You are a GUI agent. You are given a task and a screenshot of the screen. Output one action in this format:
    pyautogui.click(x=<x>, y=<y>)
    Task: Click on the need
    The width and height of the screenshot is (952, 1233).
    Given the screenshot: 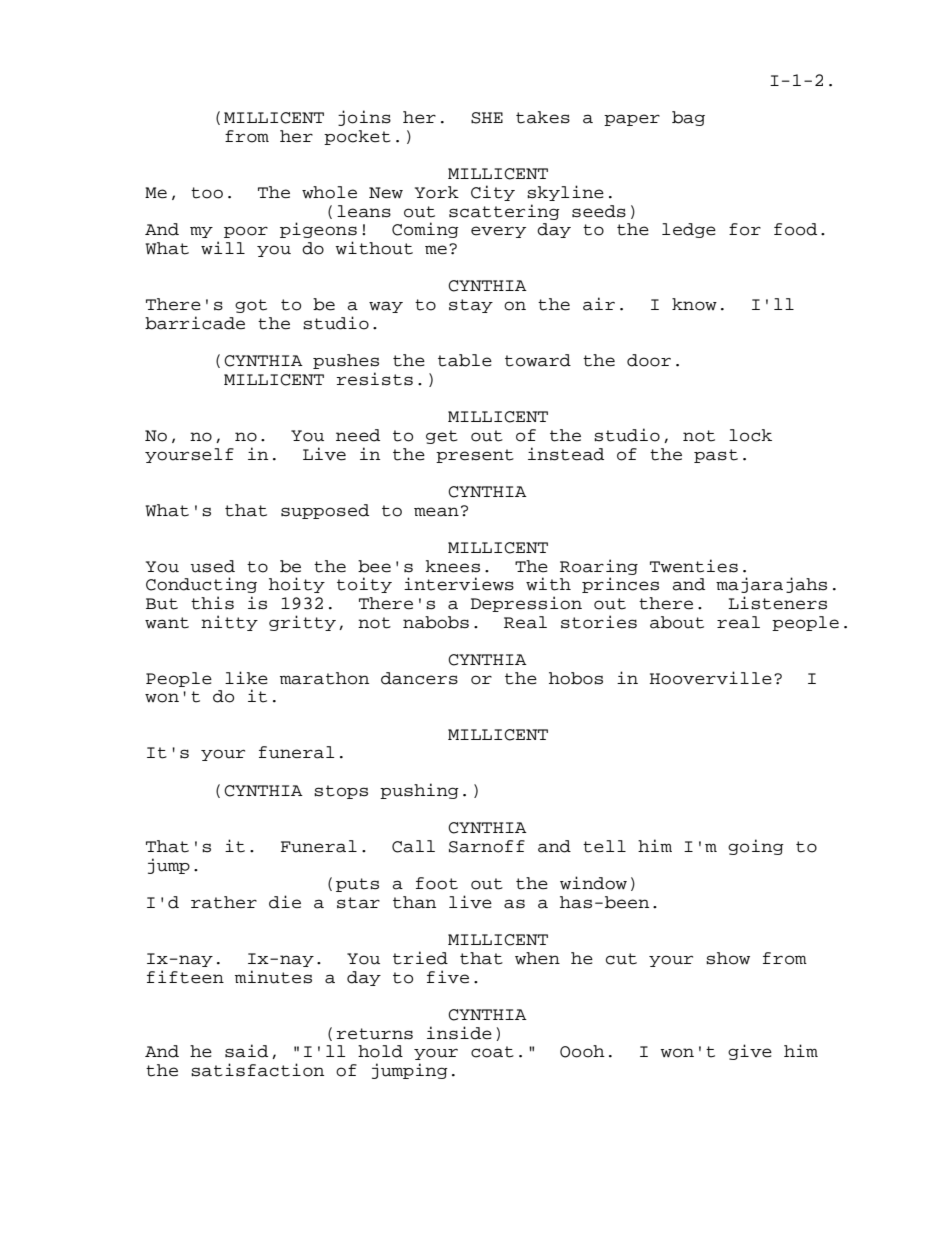 What is the action you would take?
    pyautogui.click(x=358, y=435)
